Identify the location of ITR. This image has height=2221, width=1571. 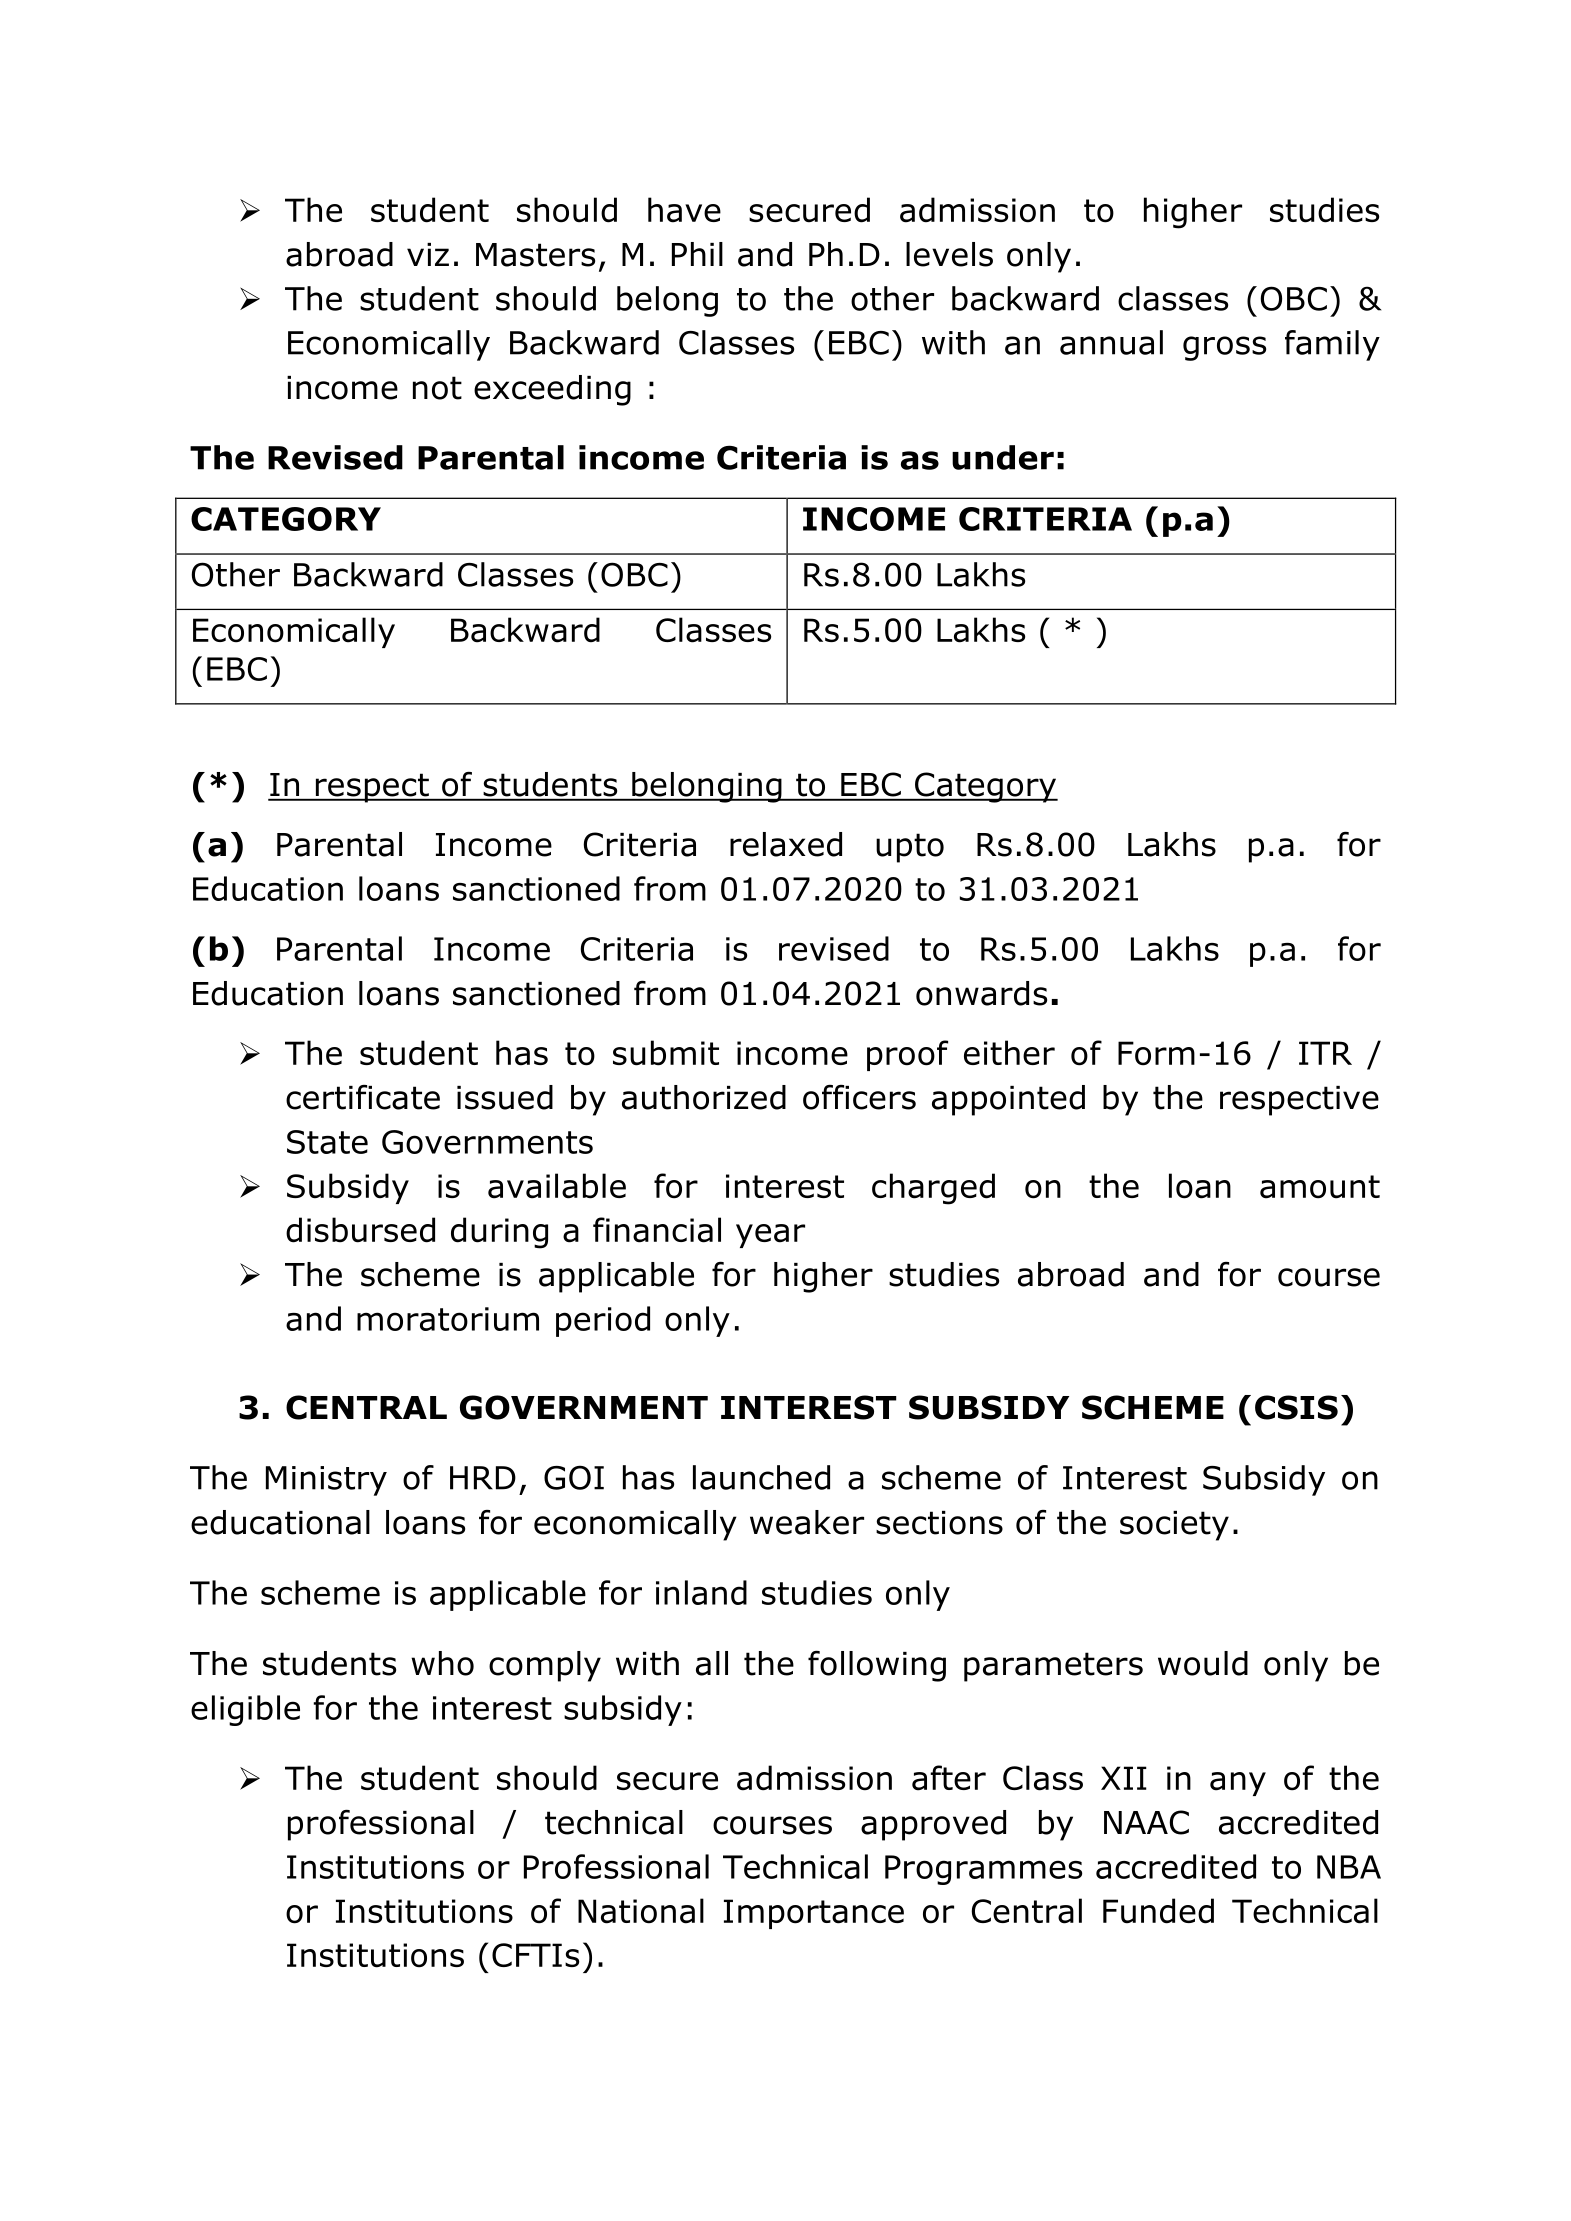
(1325, 1053).
